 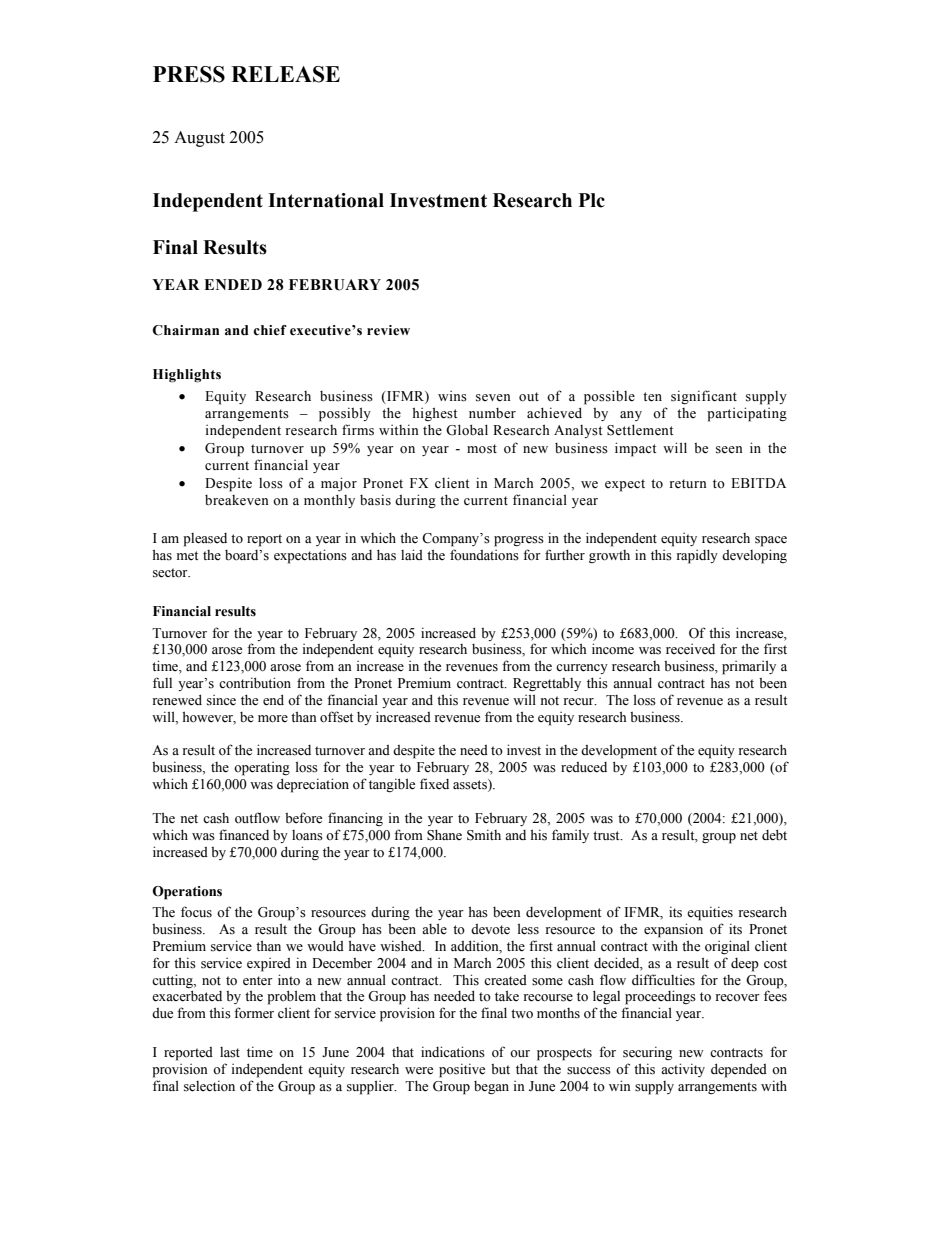 I want to click on Plc, so click(x=592, y=200).
